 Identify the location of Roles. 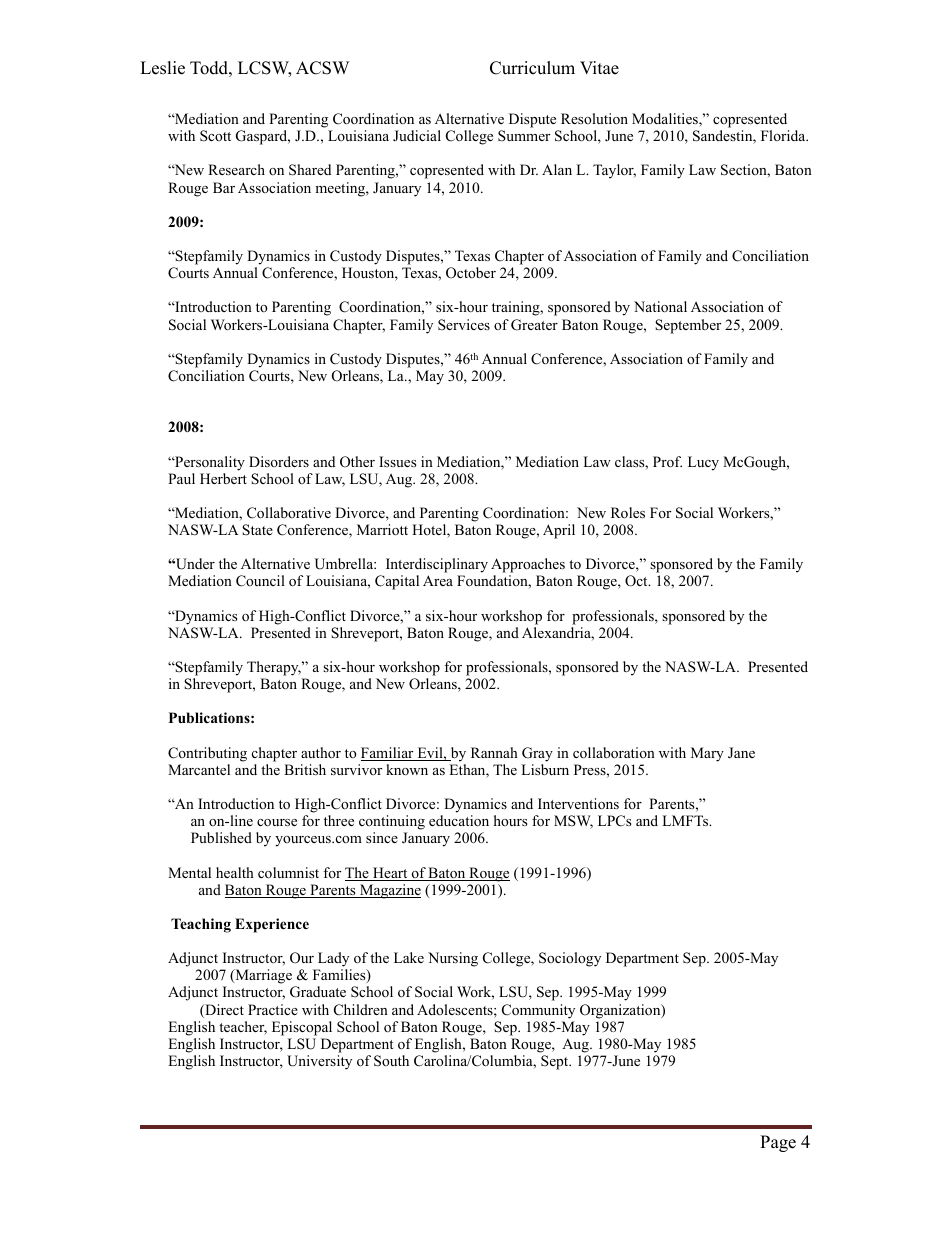
(628, 512).
